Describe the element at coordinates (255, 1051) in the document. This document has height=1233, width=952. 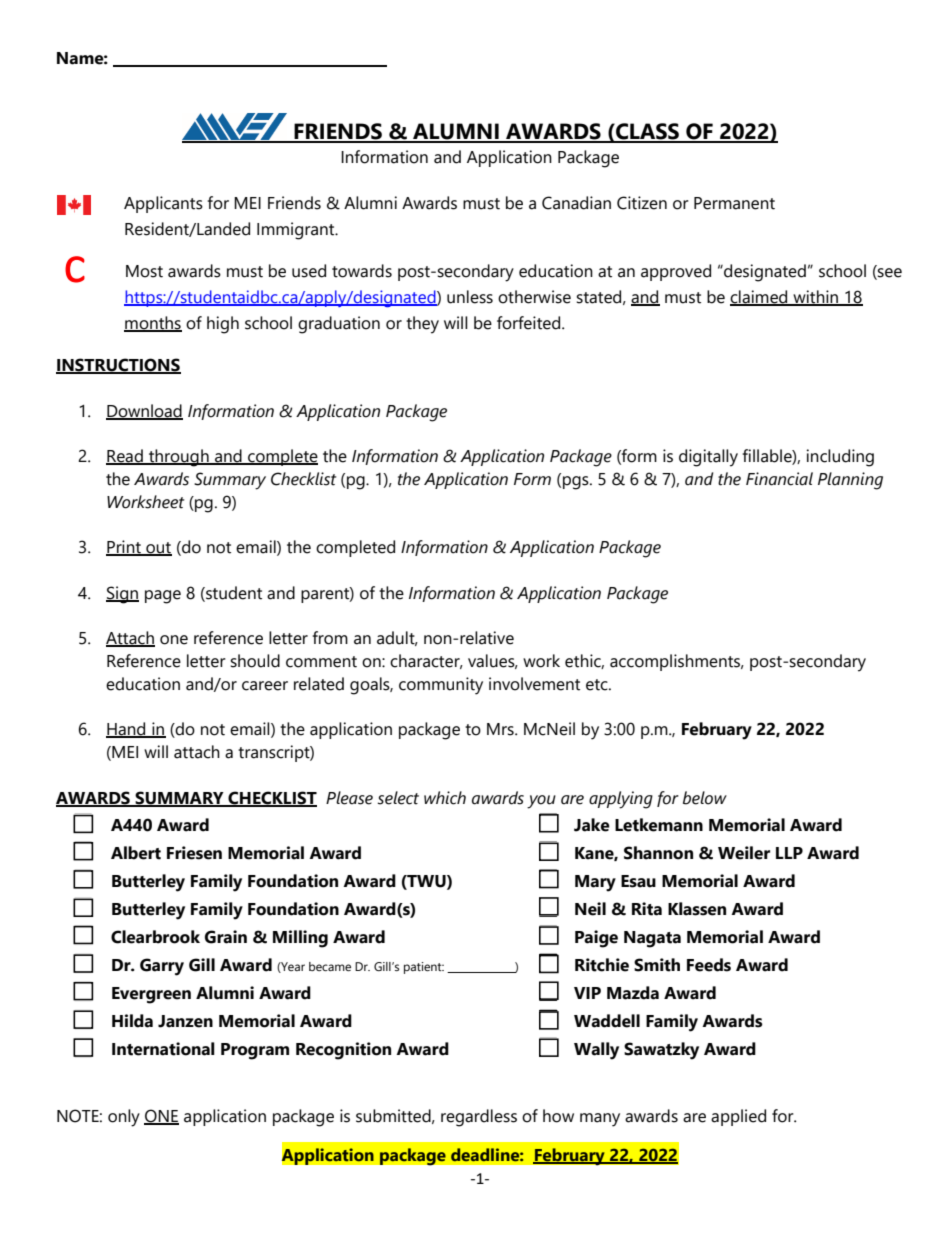
I see `Program` at that location.
